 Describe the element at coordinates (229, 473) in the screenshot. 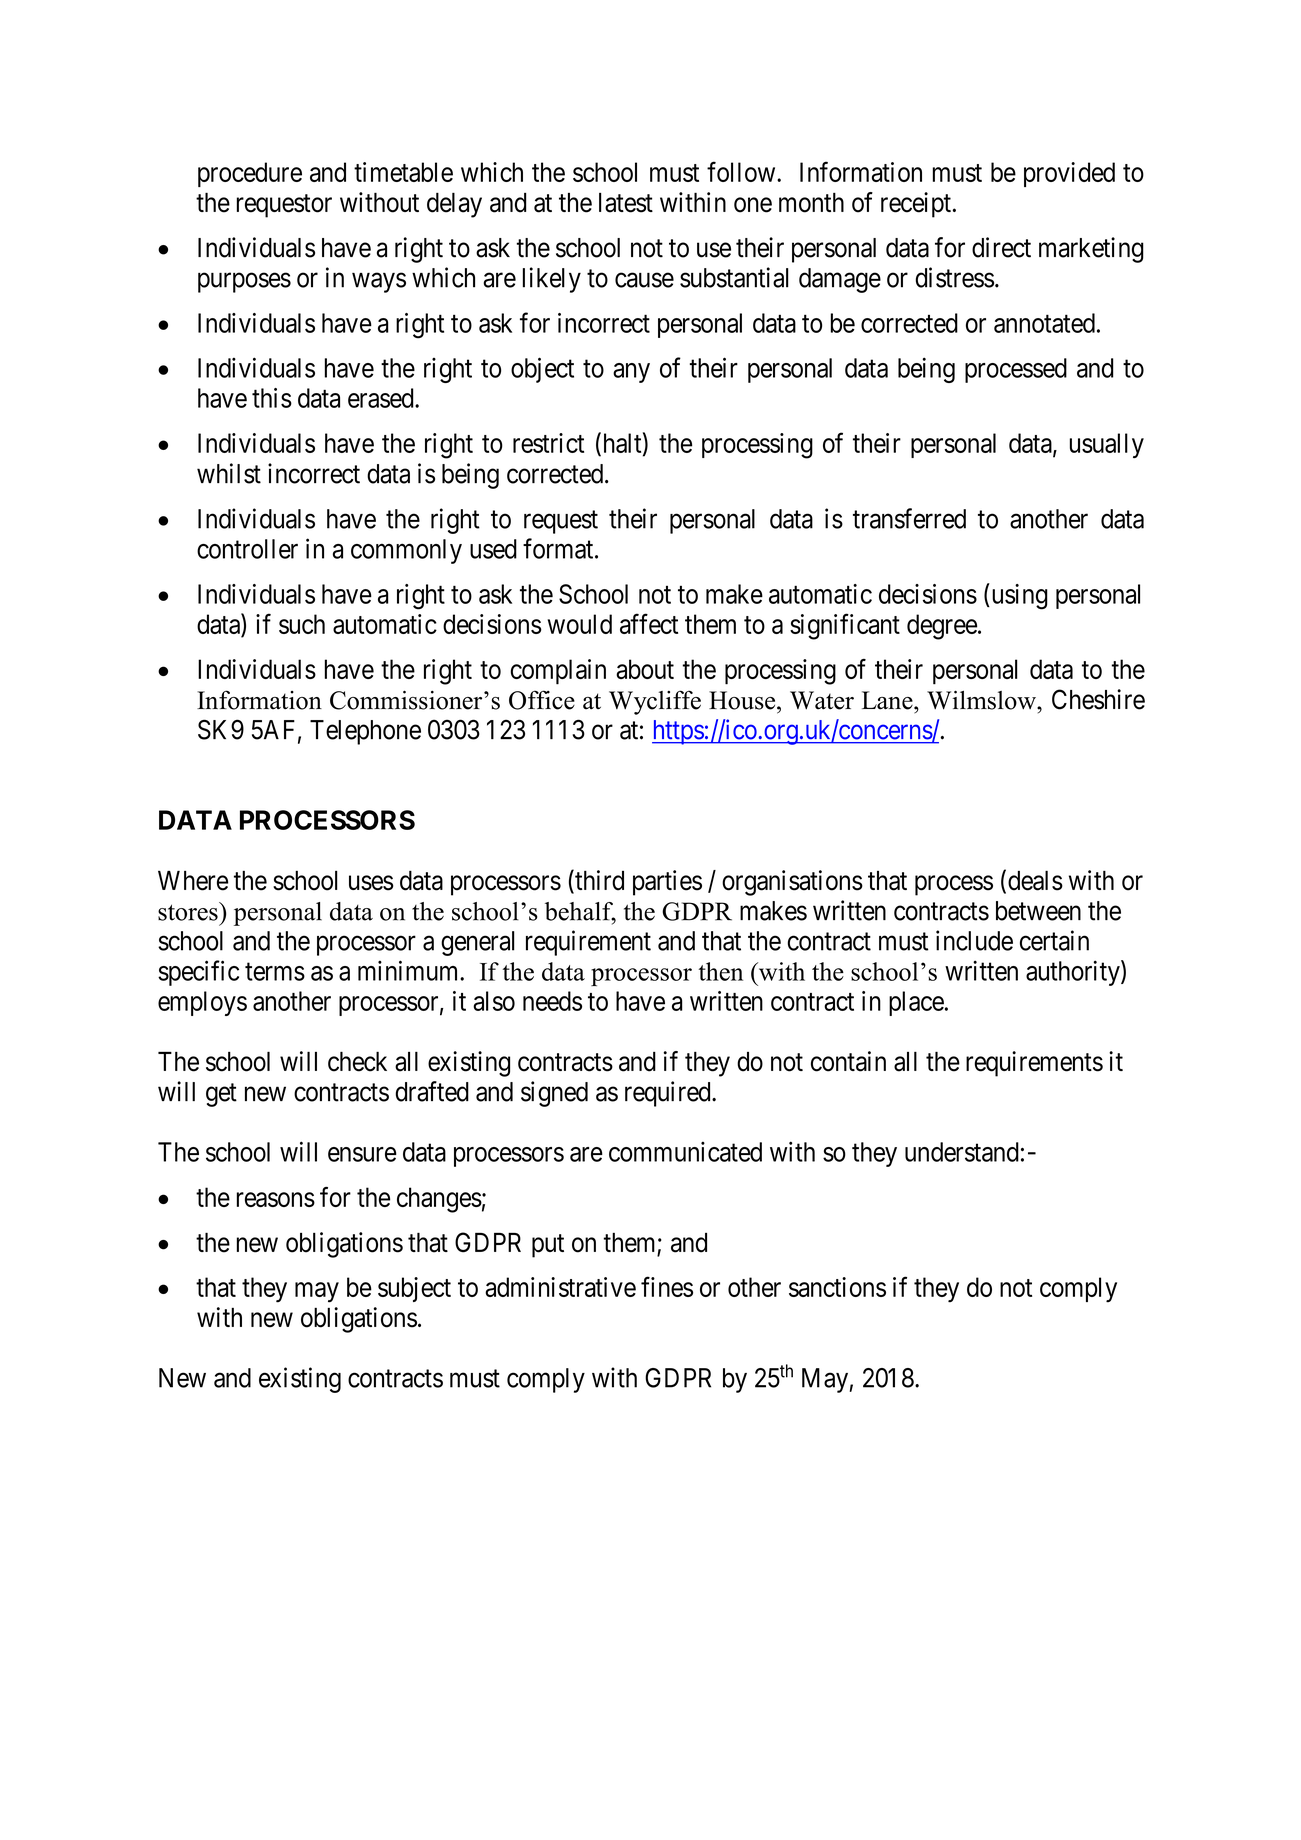

I see `whilst` at that location.
